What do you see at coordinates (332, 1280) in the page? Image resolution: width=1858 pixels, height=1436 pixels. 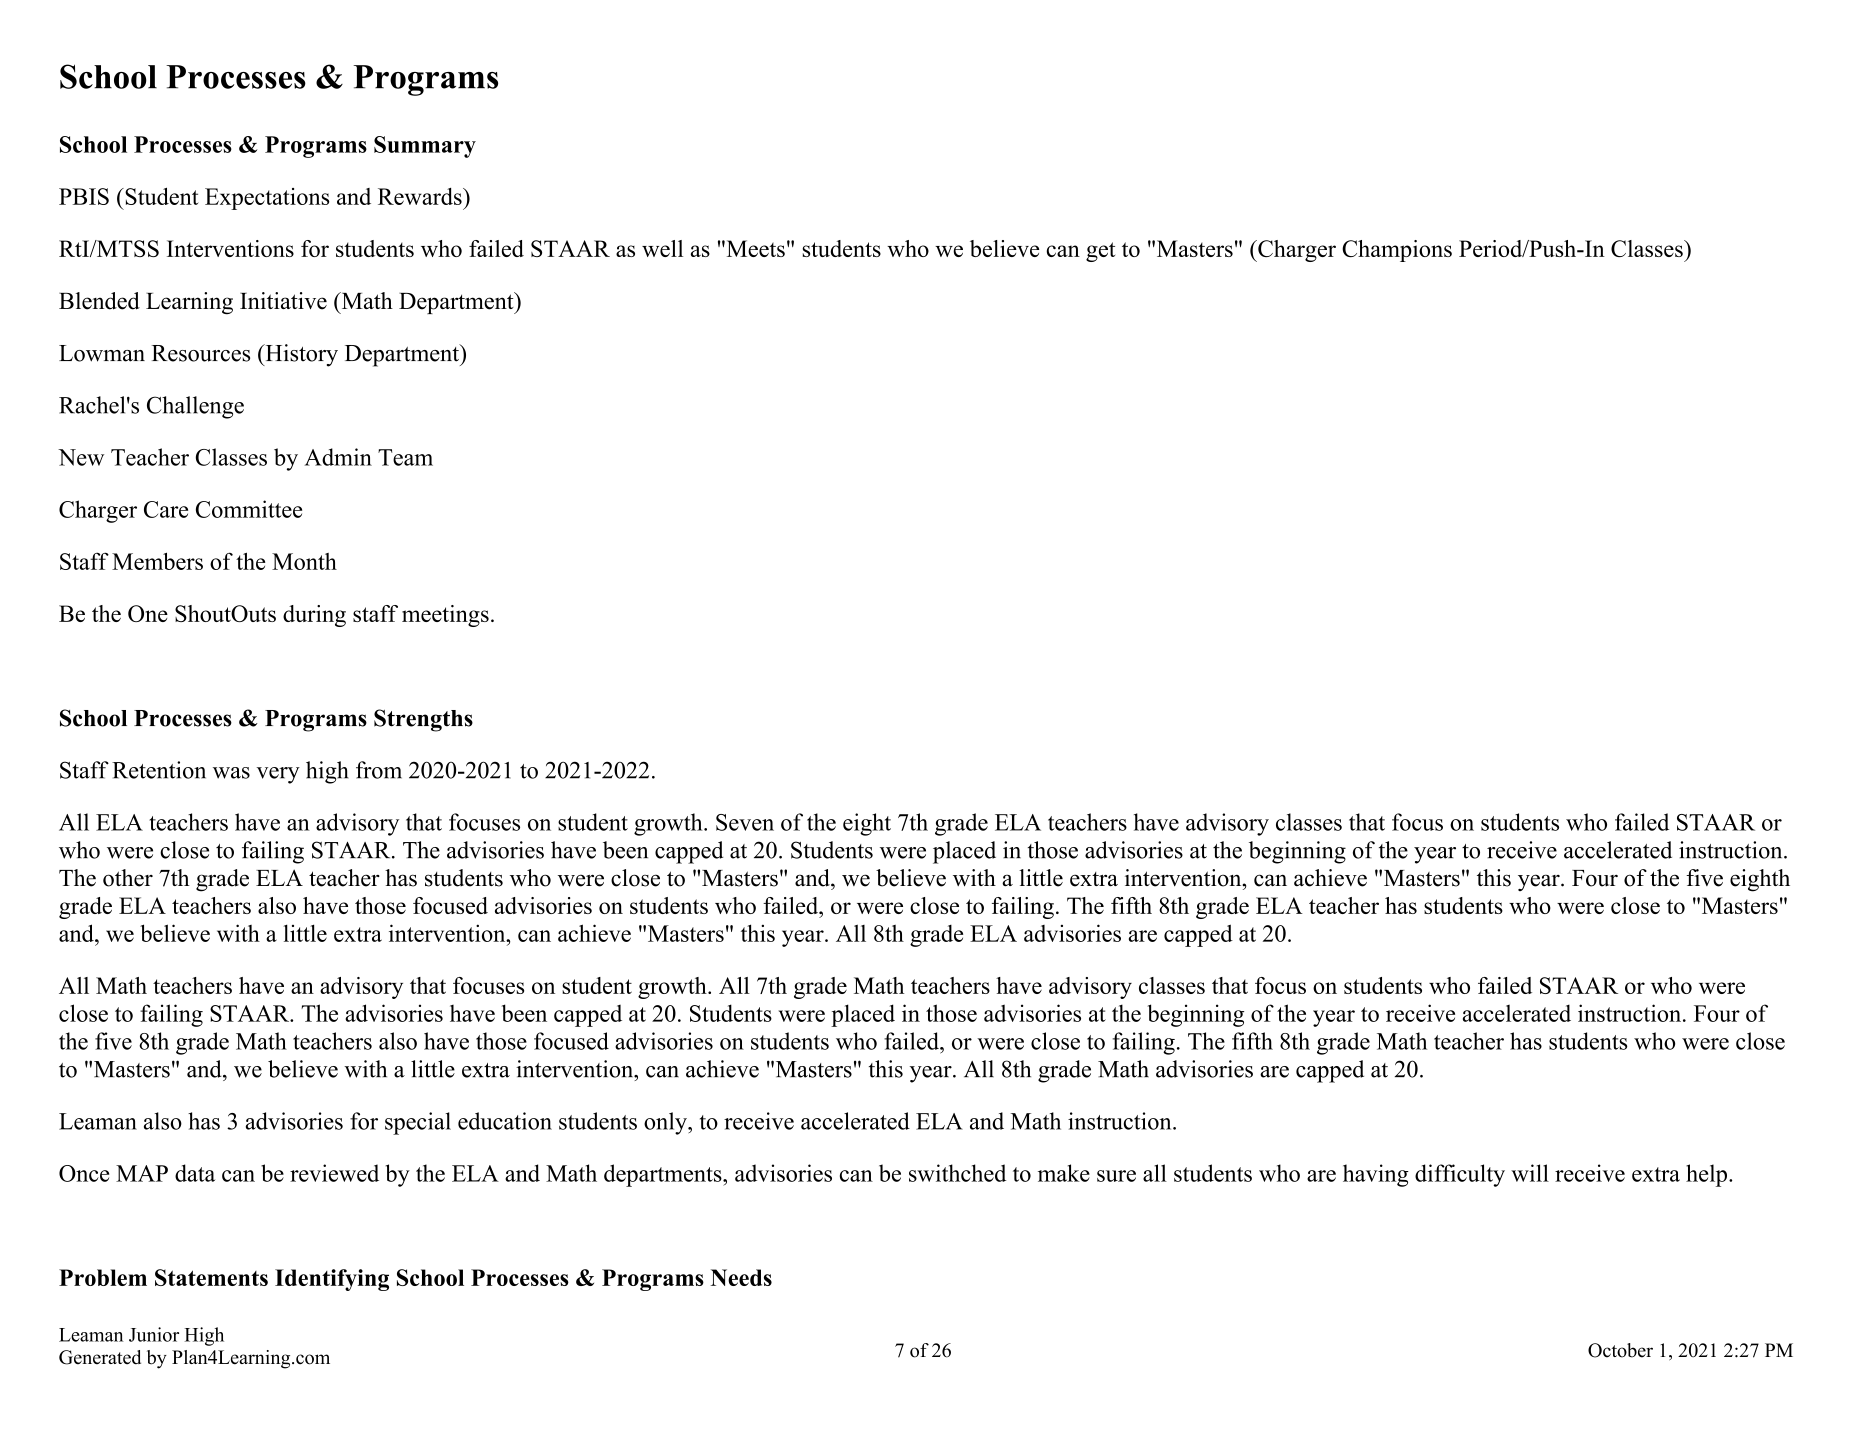 I see `Identifying` at bounding box center [332, 1280].
